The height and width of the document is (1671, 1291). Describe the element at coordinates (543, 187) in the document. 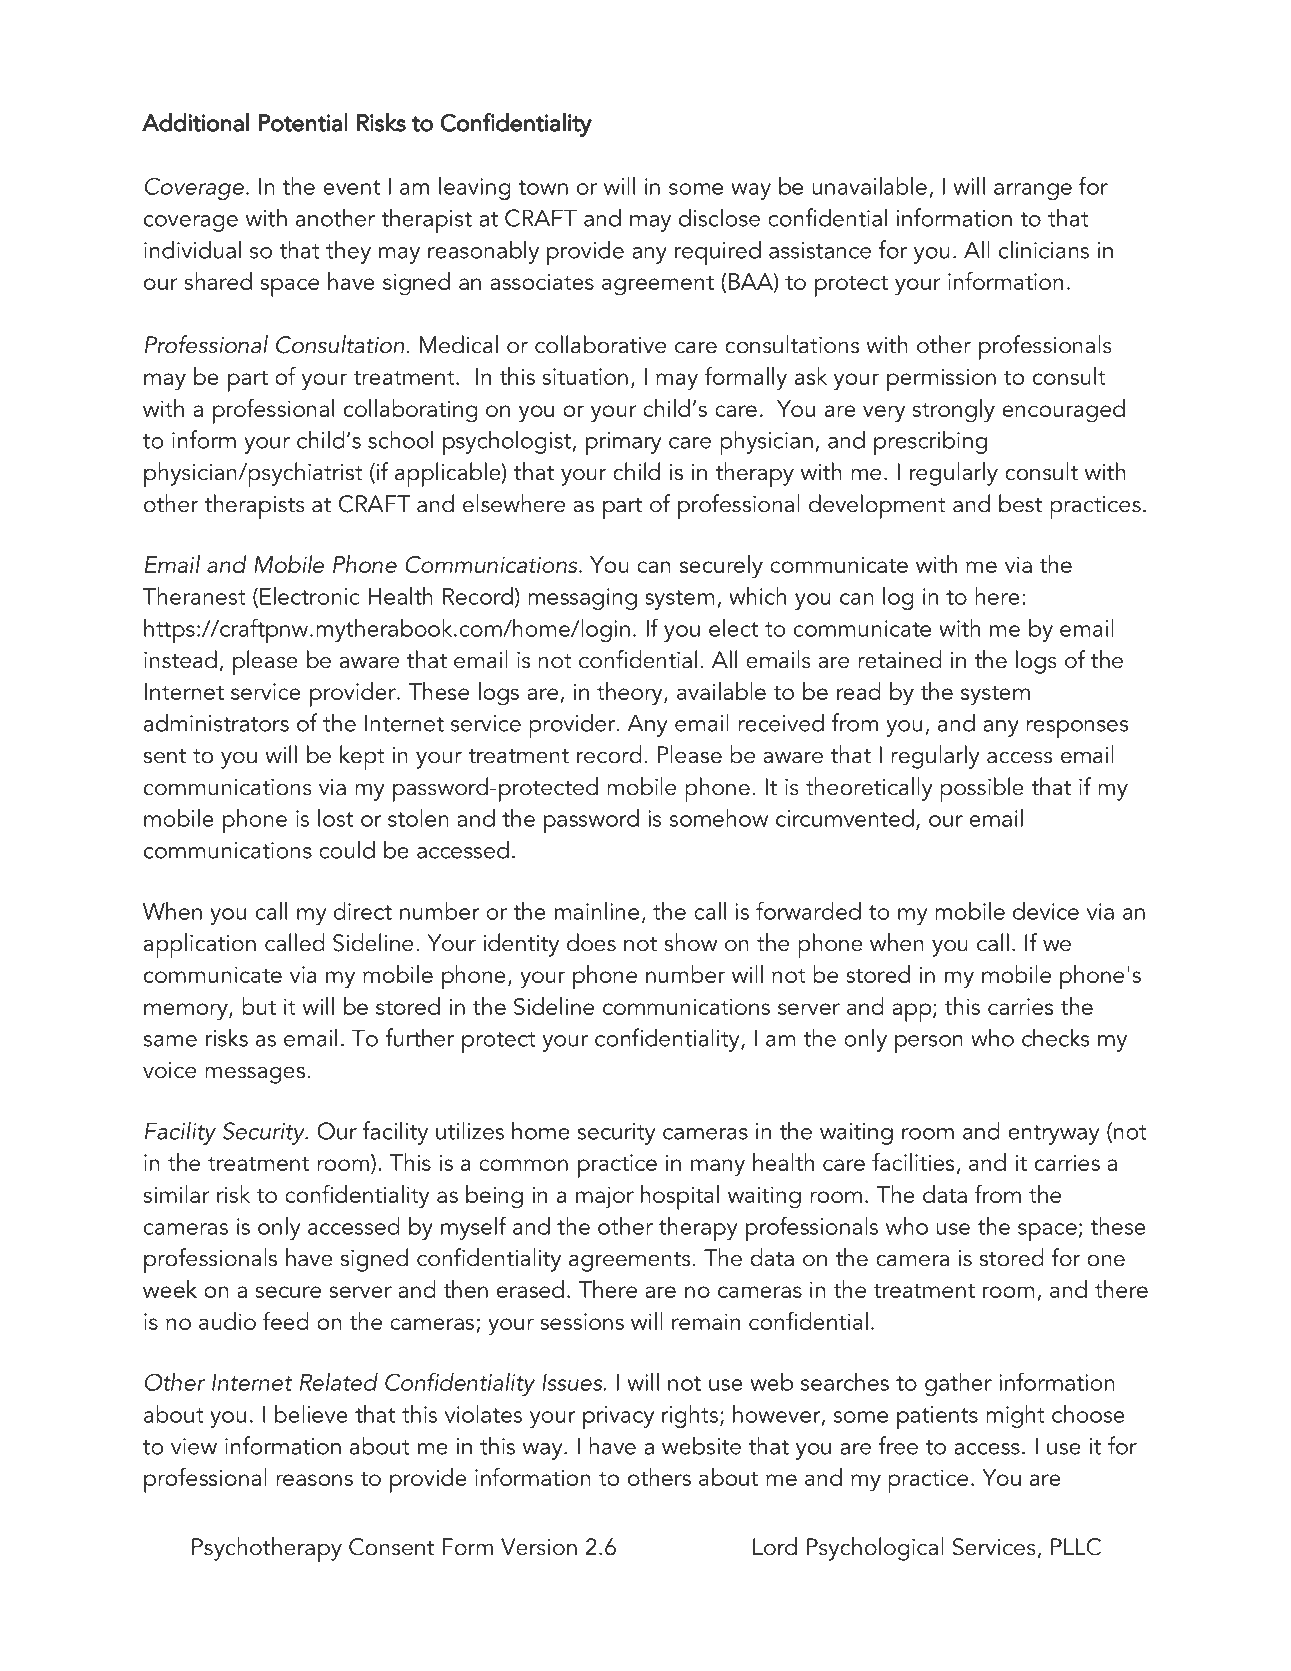

I see `town` at that location.
